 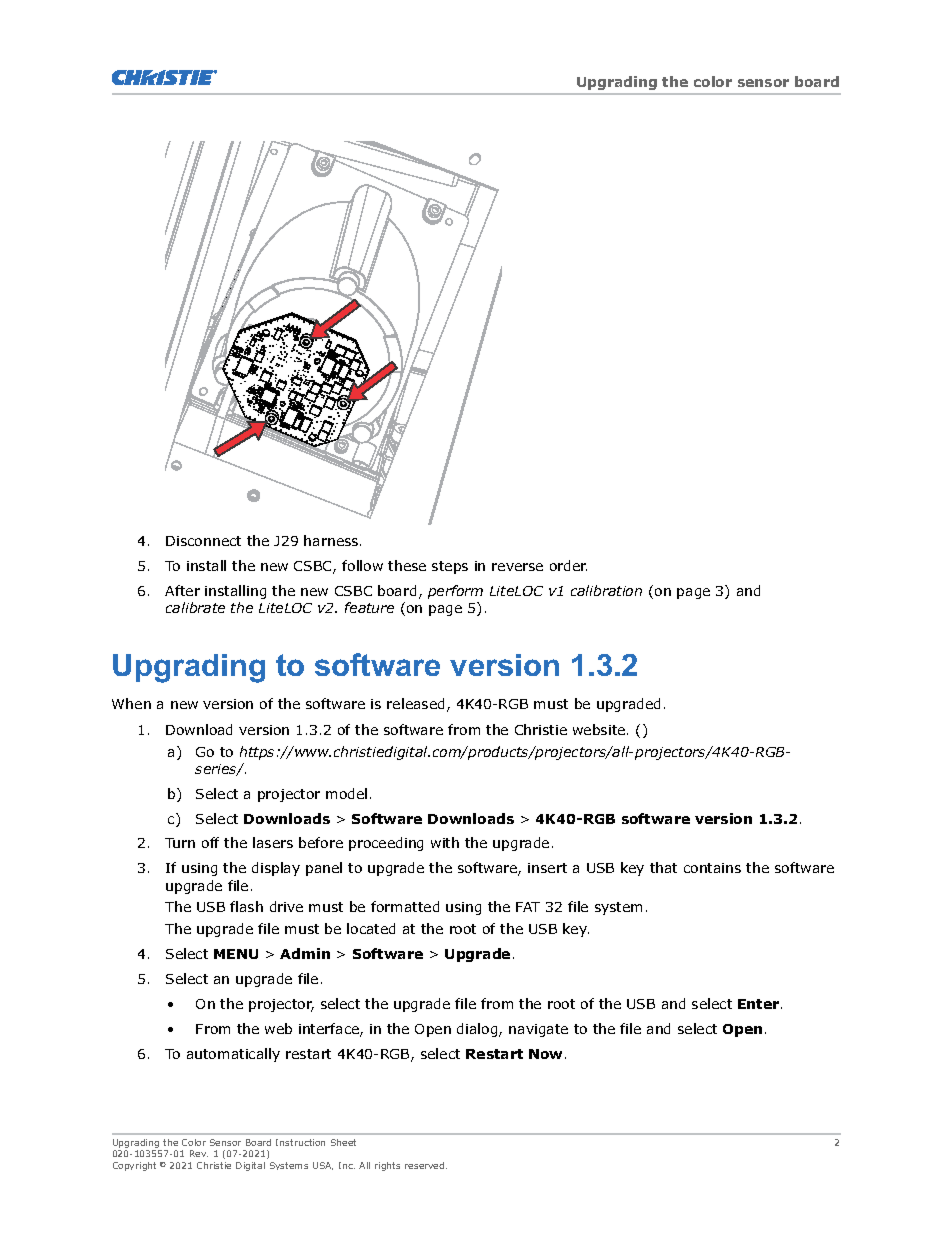 I want to click on steps, so click(x=450, y=567).
